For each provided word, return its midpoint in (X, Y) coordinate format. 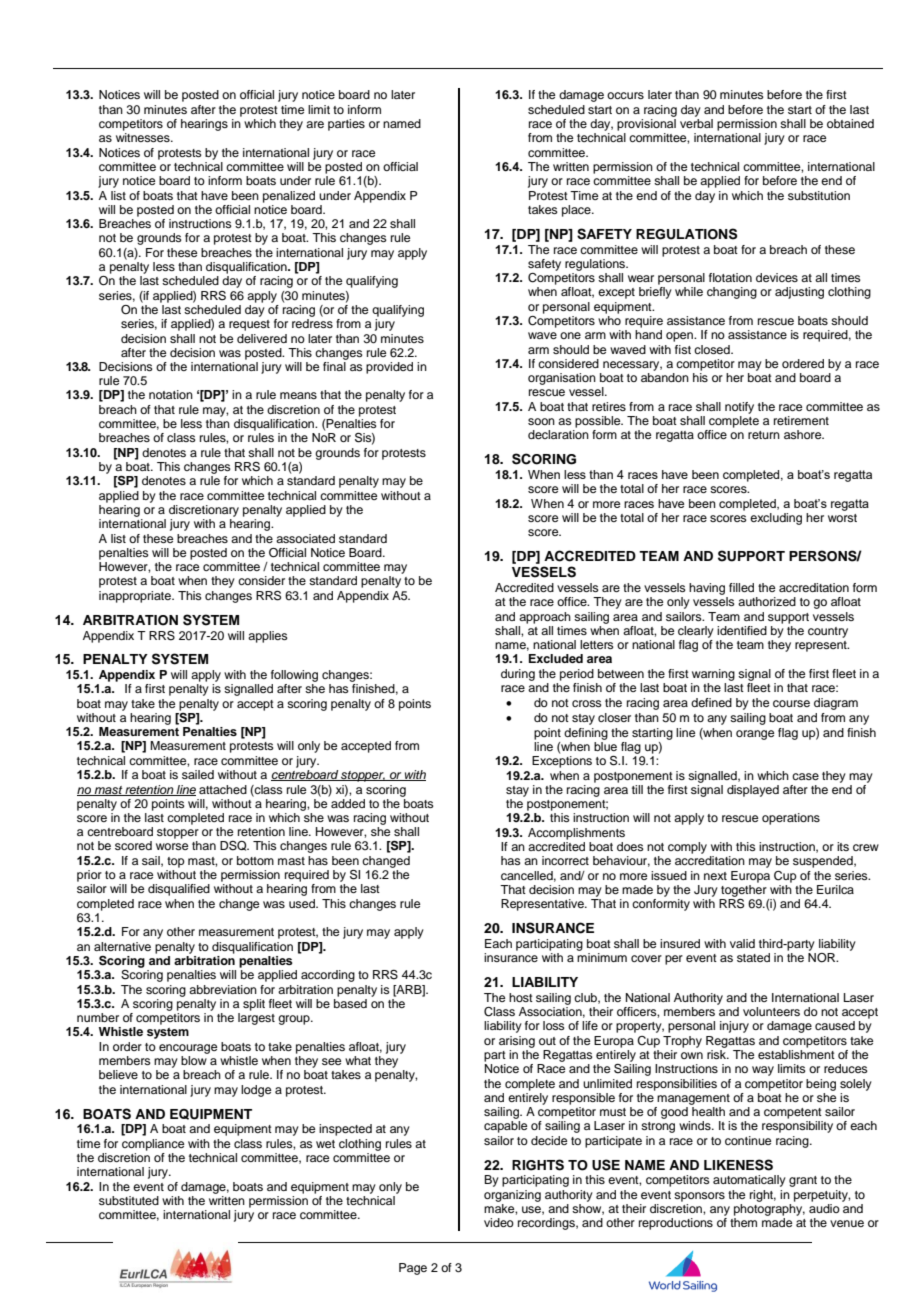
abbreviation (223, 989)
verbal (696, 123)
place (577, 211)
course (791, 703)
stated (753, 957)
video (499, 1222)
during (518, 675)
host (521, 997)
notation (171, 394)
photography (769, 1210)
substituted (129, 1200)
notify (739, 408)
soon (541, 421)
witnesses (144, 137)
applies (268, 637)
